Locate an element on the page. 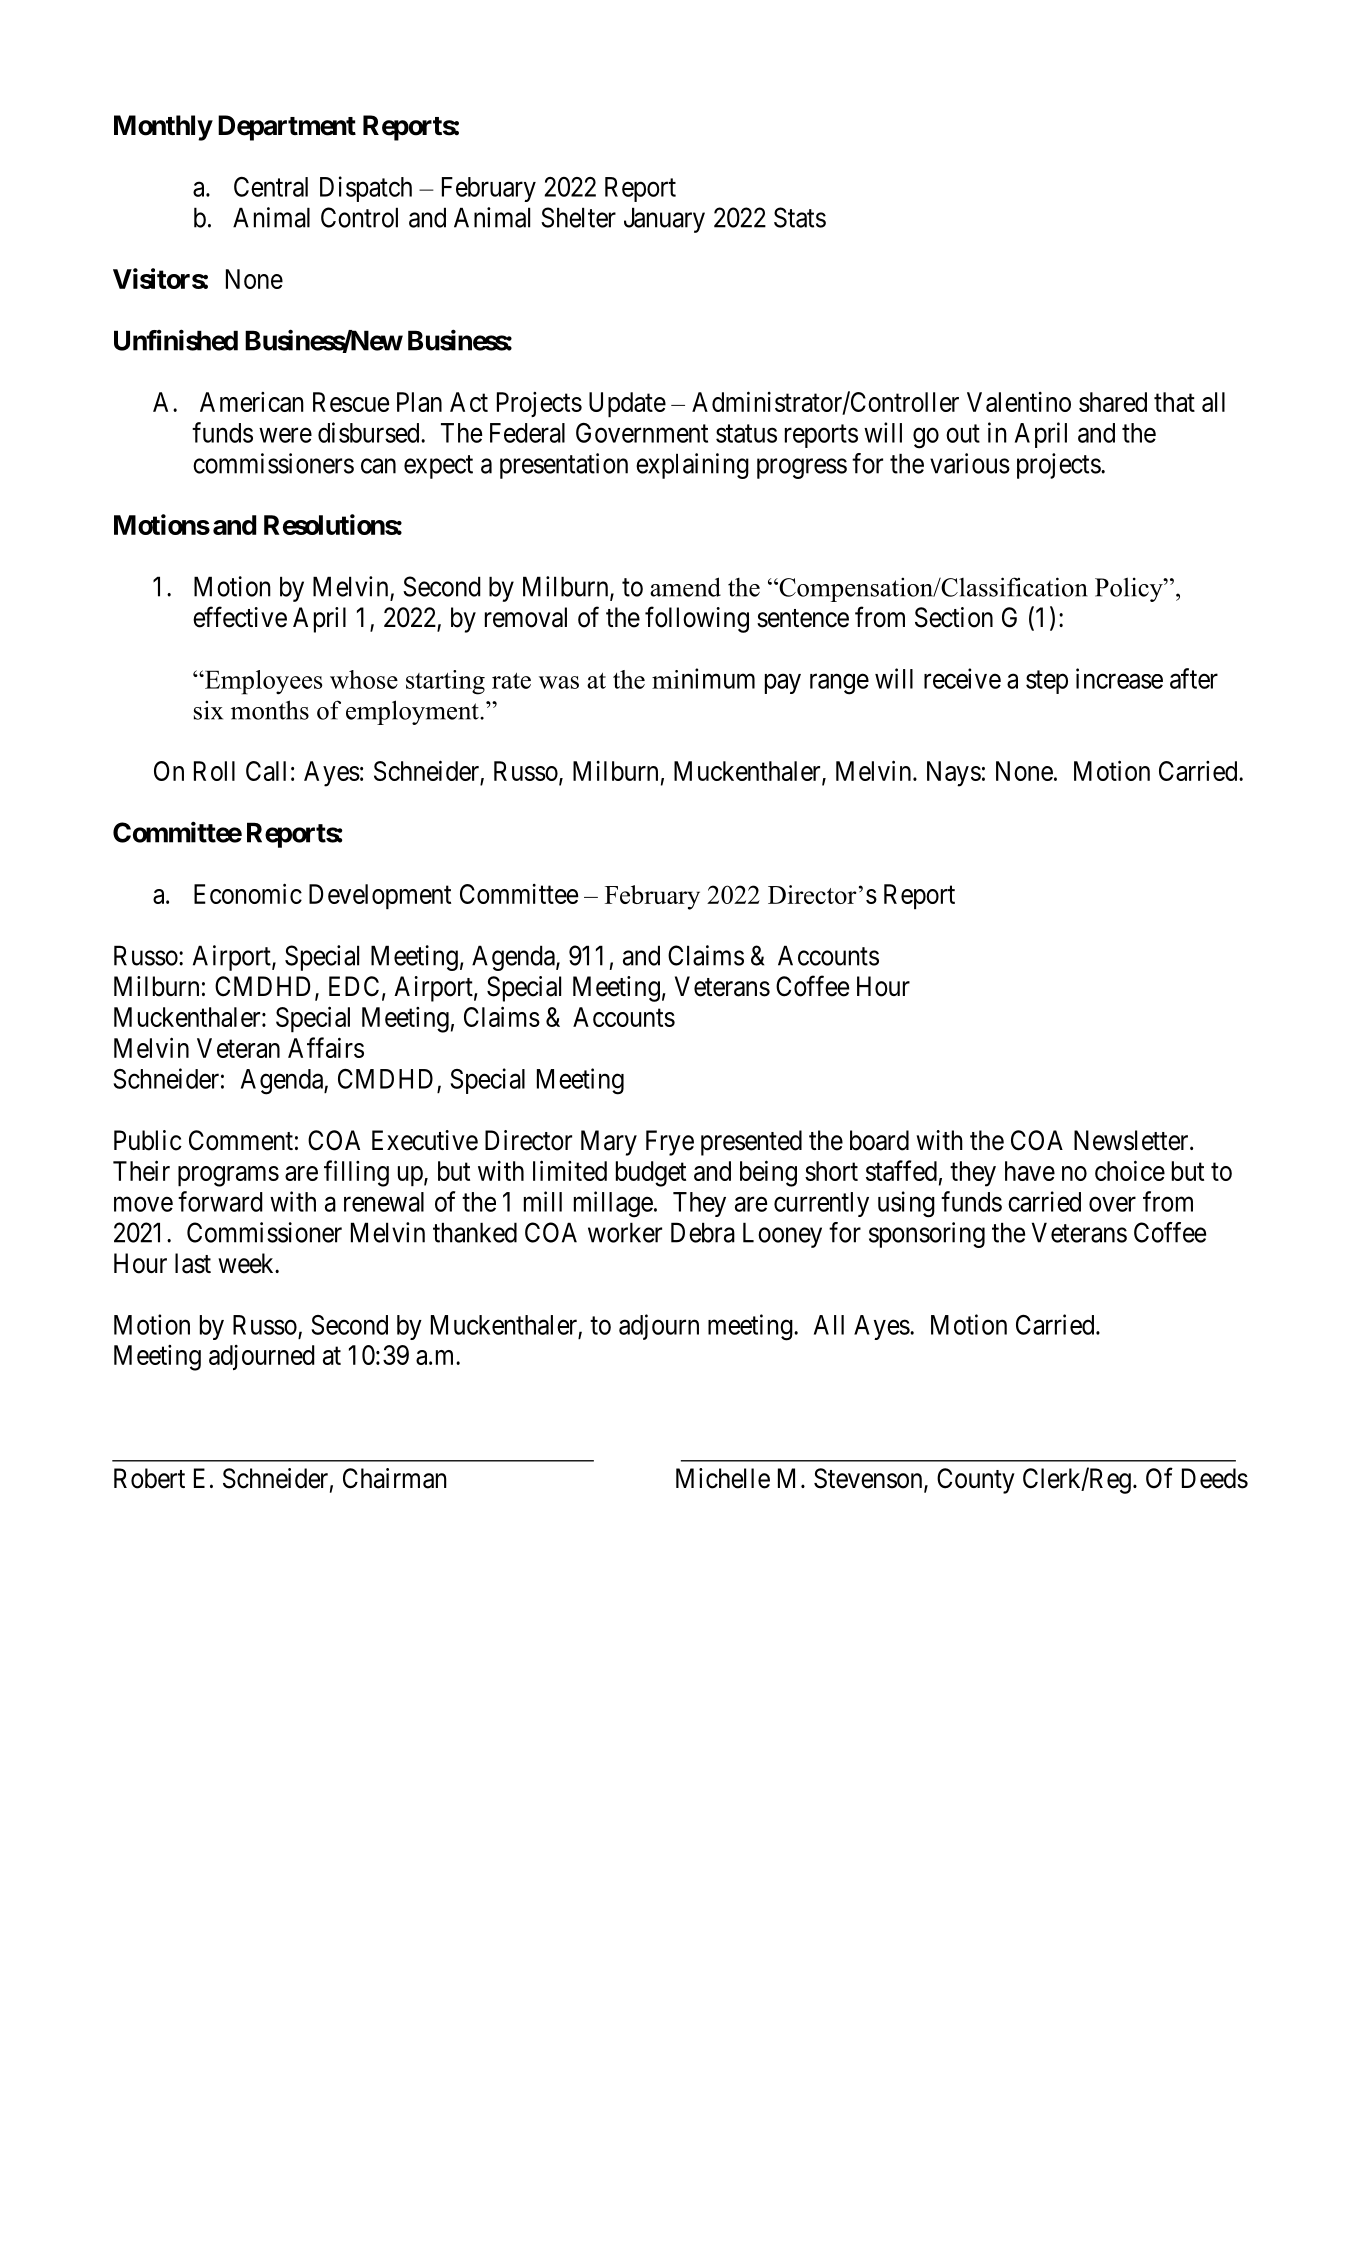  step is located at coordinates (1047, 682).
